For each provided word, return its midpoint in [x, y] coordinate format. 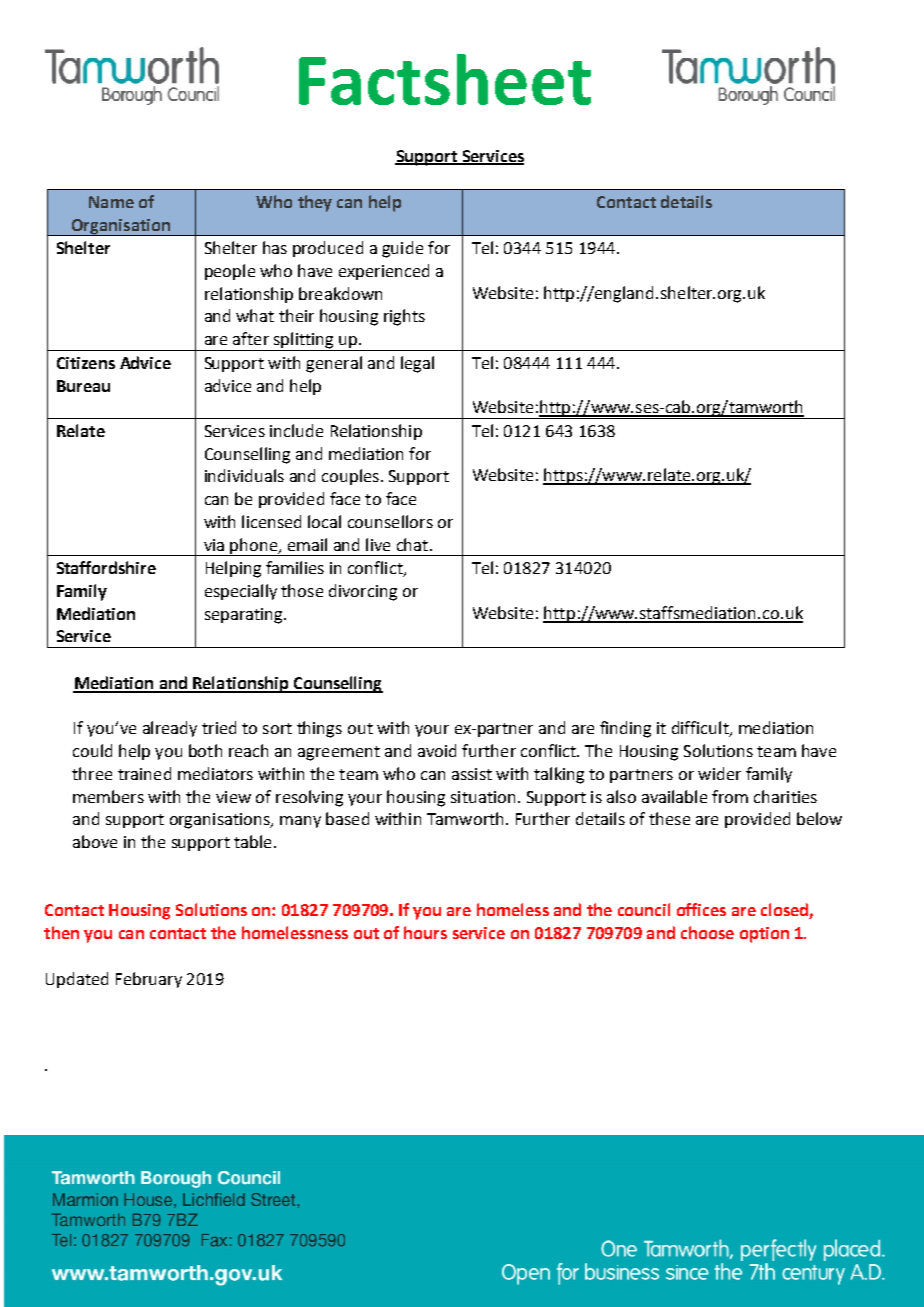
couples [350, 477]
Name [111, 202]
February [149, 980]
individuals [244, 475]
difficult [701, 729]
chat [412, 544]
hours [425, 932]
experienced [384, 272]
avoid [437, 750]
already [170, 729]
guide [402, 249]
